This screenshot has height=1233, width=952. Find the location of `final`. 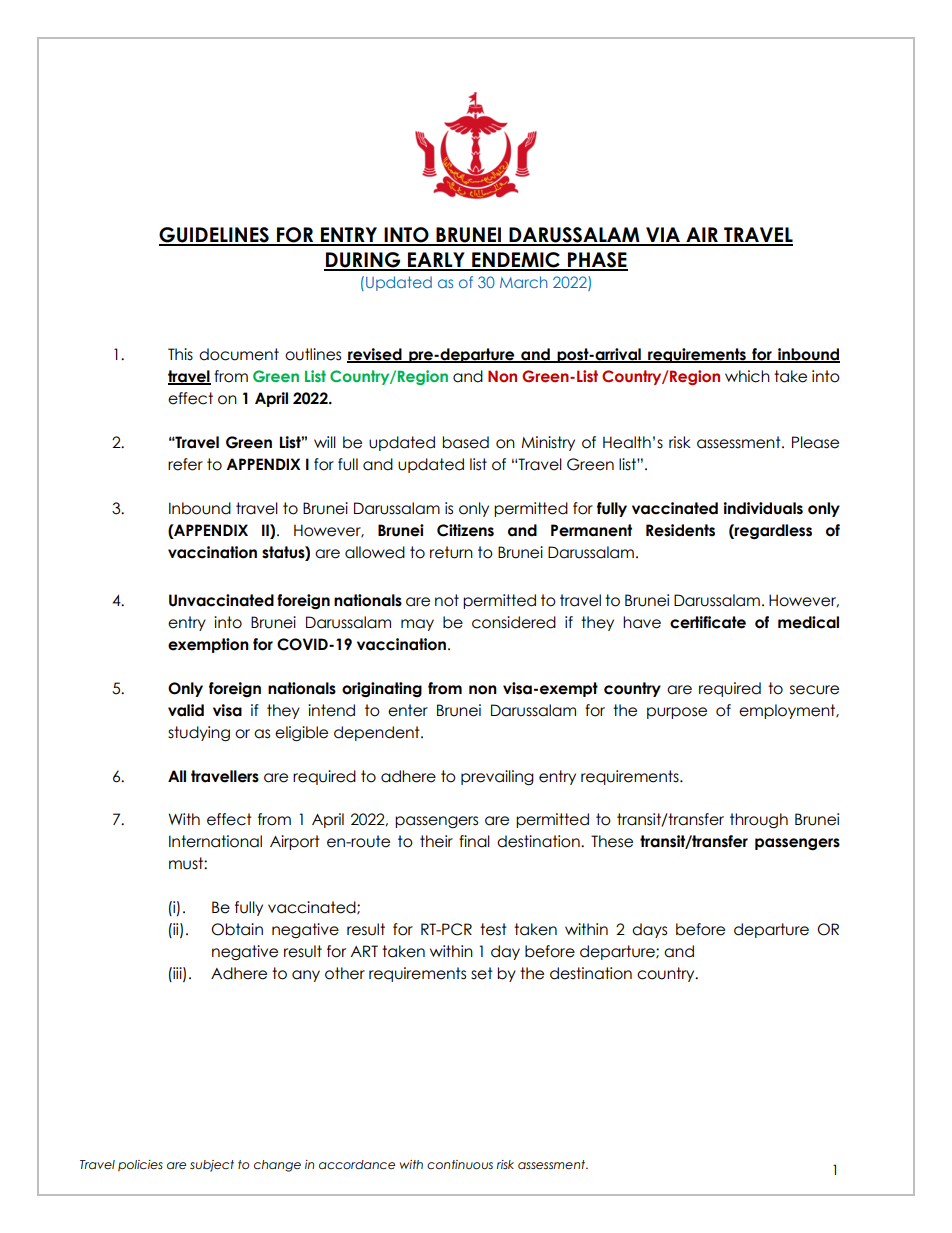

final is located at coordinates (474, 841).
